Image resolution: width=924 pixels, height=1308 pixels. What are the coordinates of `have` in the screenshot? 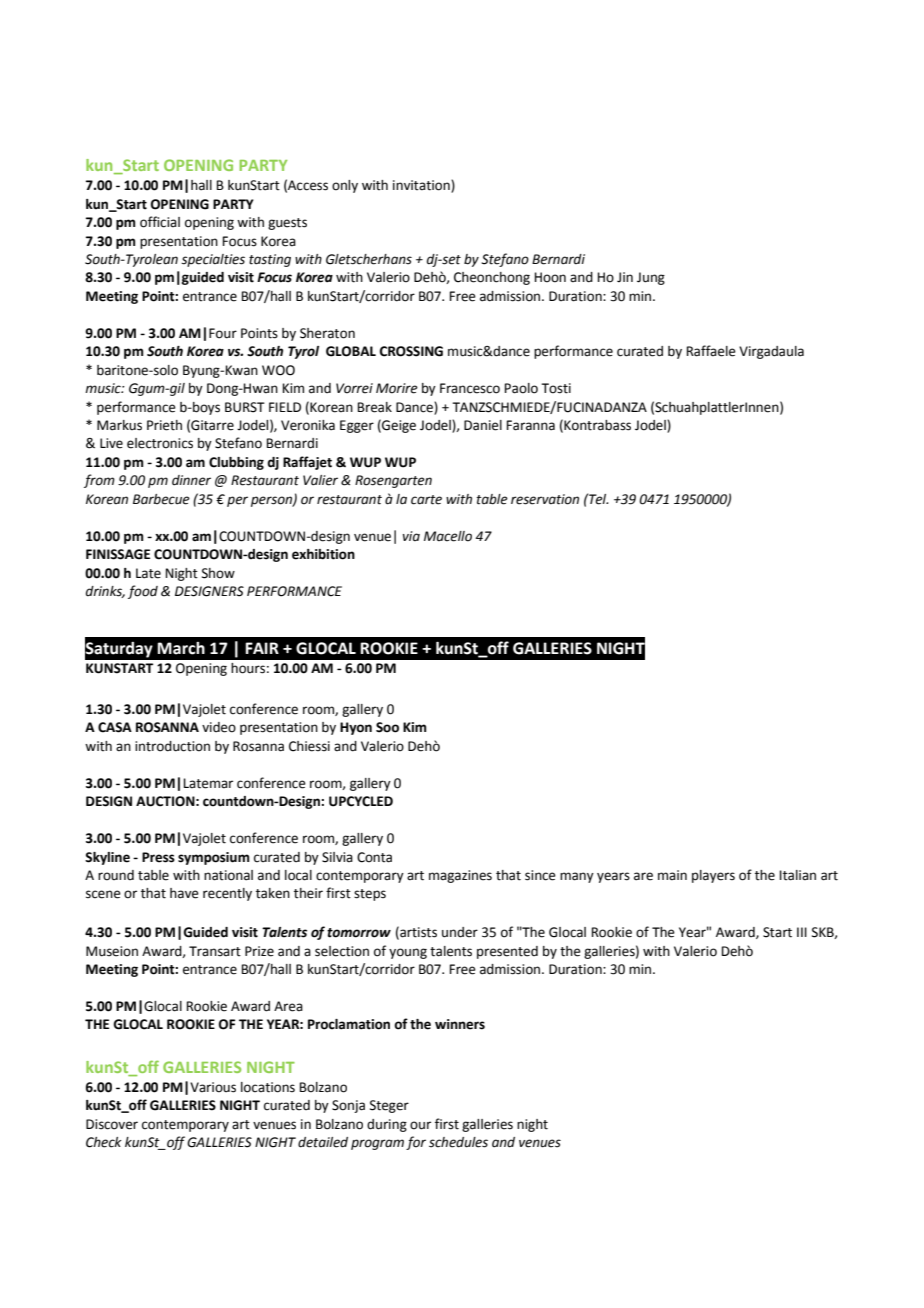 It's located at (184, 893).
